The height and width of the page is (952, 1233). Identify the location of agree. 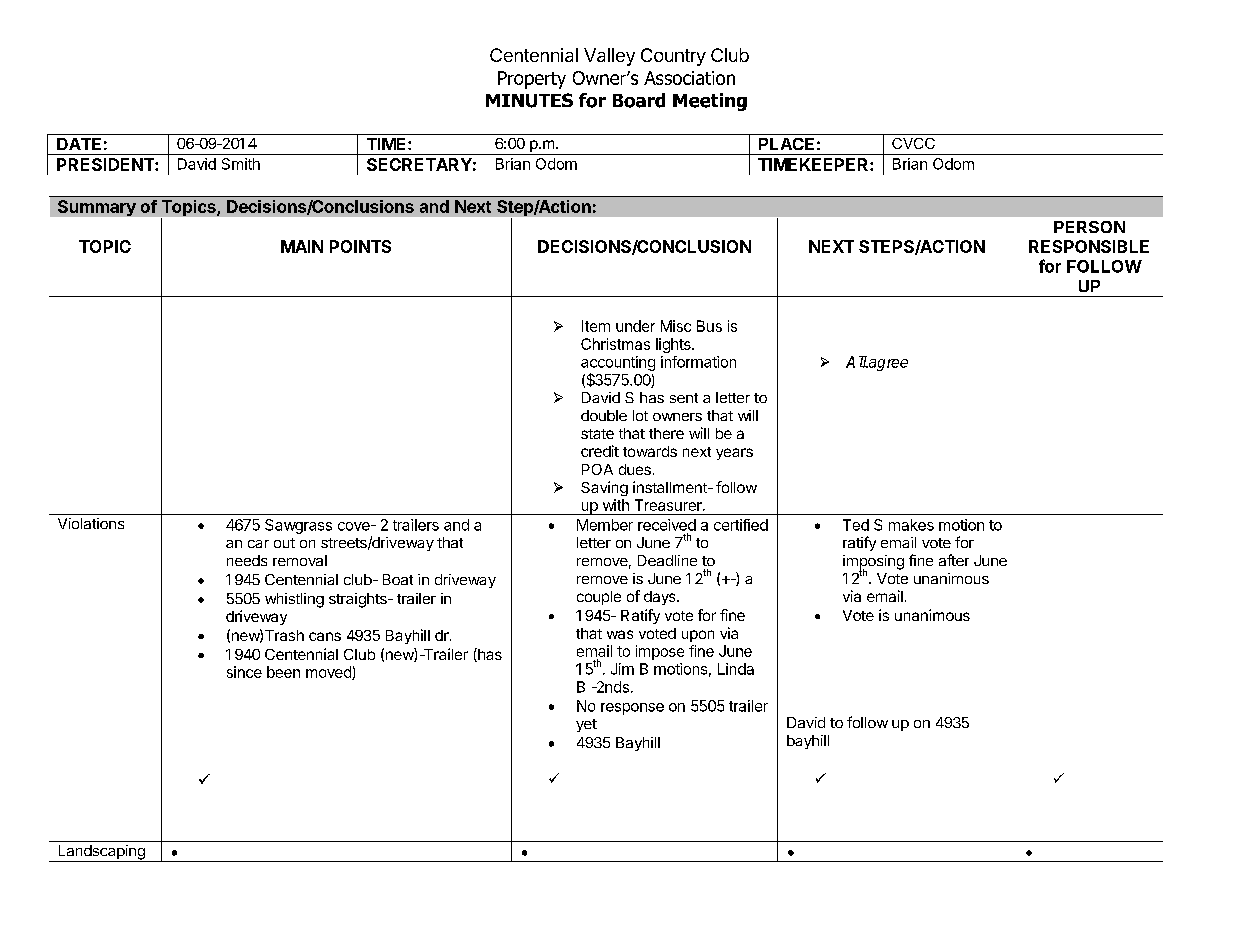
(887, 365).
